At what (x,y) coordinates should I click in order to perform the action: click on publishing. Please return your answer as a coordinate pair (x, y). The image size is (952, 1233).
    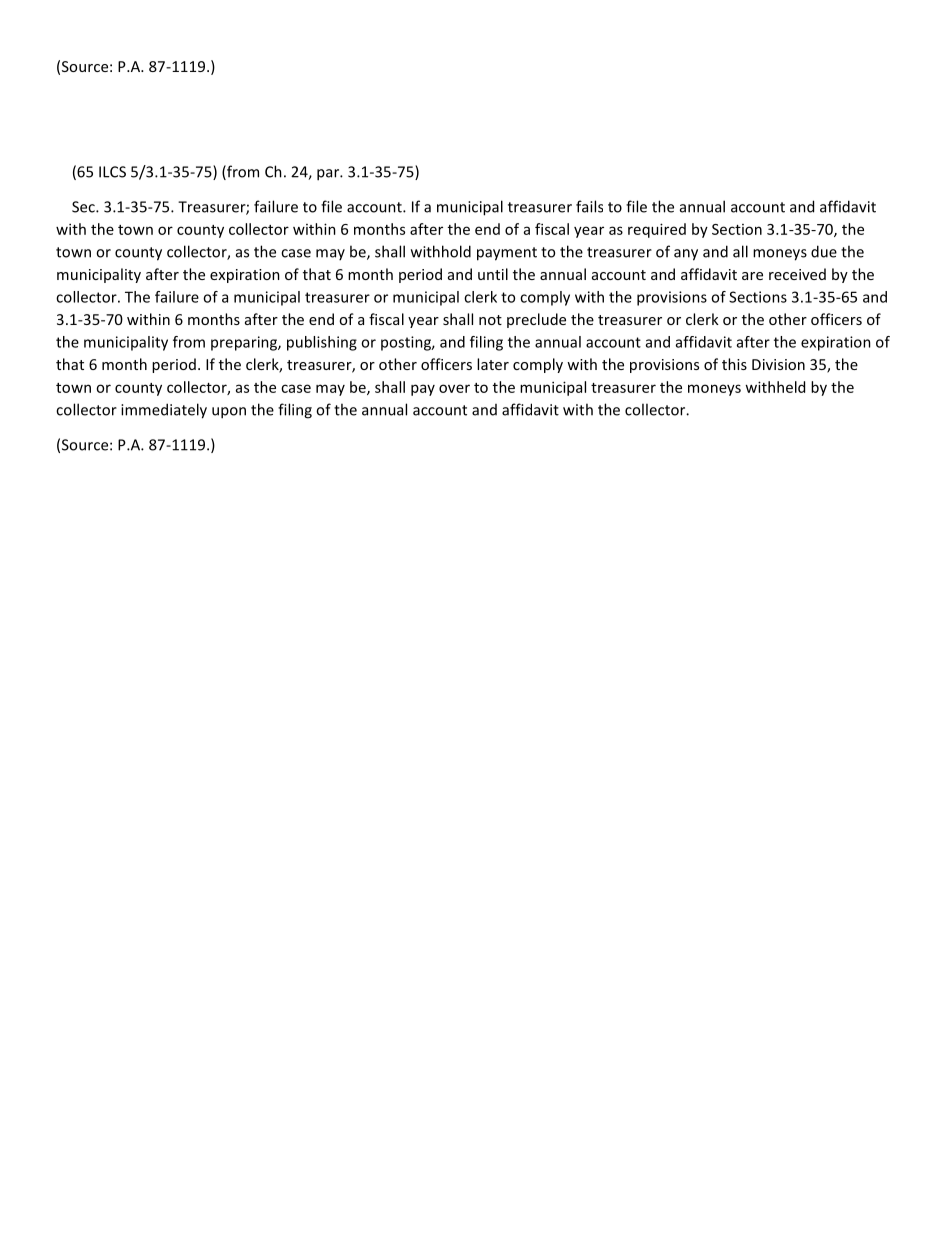
    Looking at the image, I should click on (322, 343).
